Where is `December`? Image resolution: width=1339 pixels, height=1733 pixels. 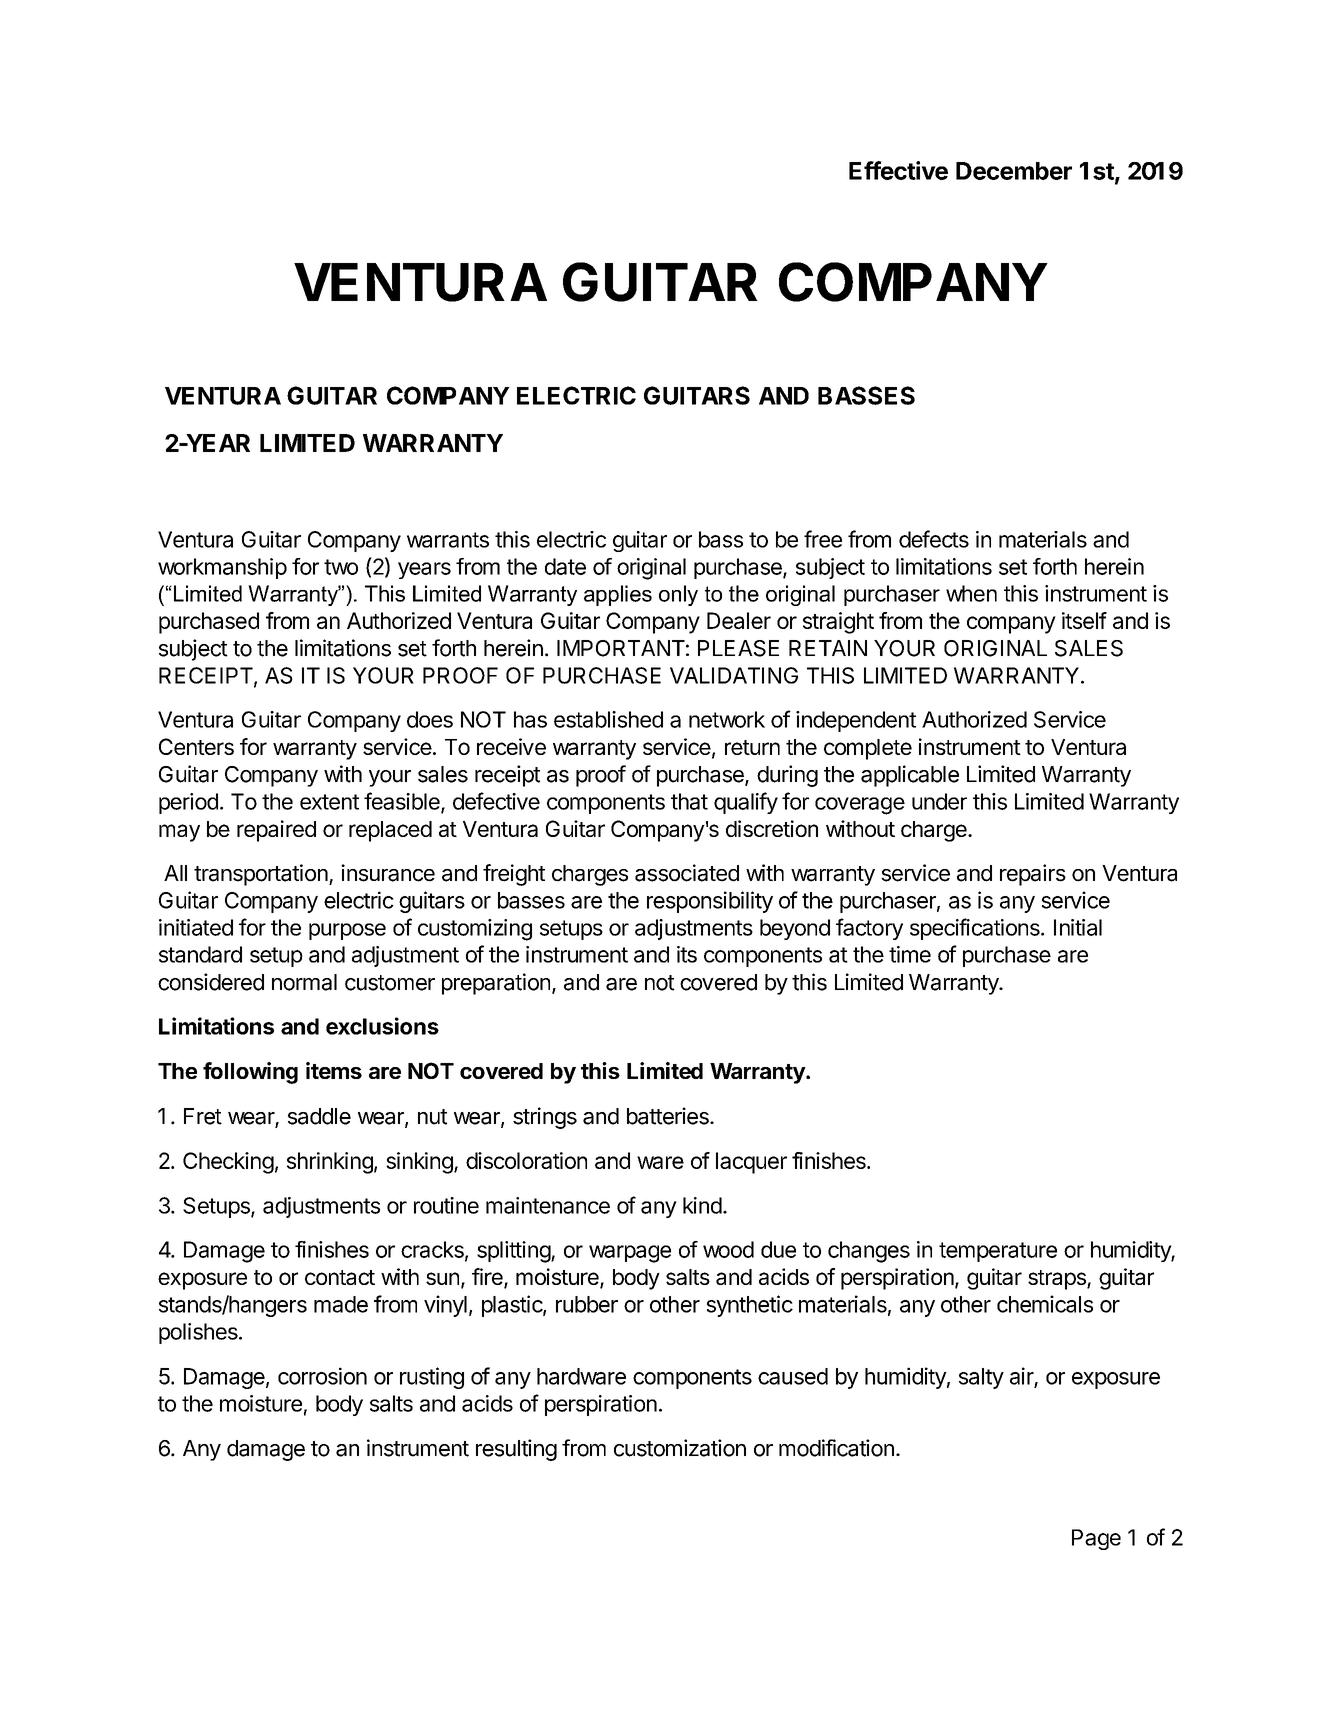 December is located at coordinates (1014, 171).
